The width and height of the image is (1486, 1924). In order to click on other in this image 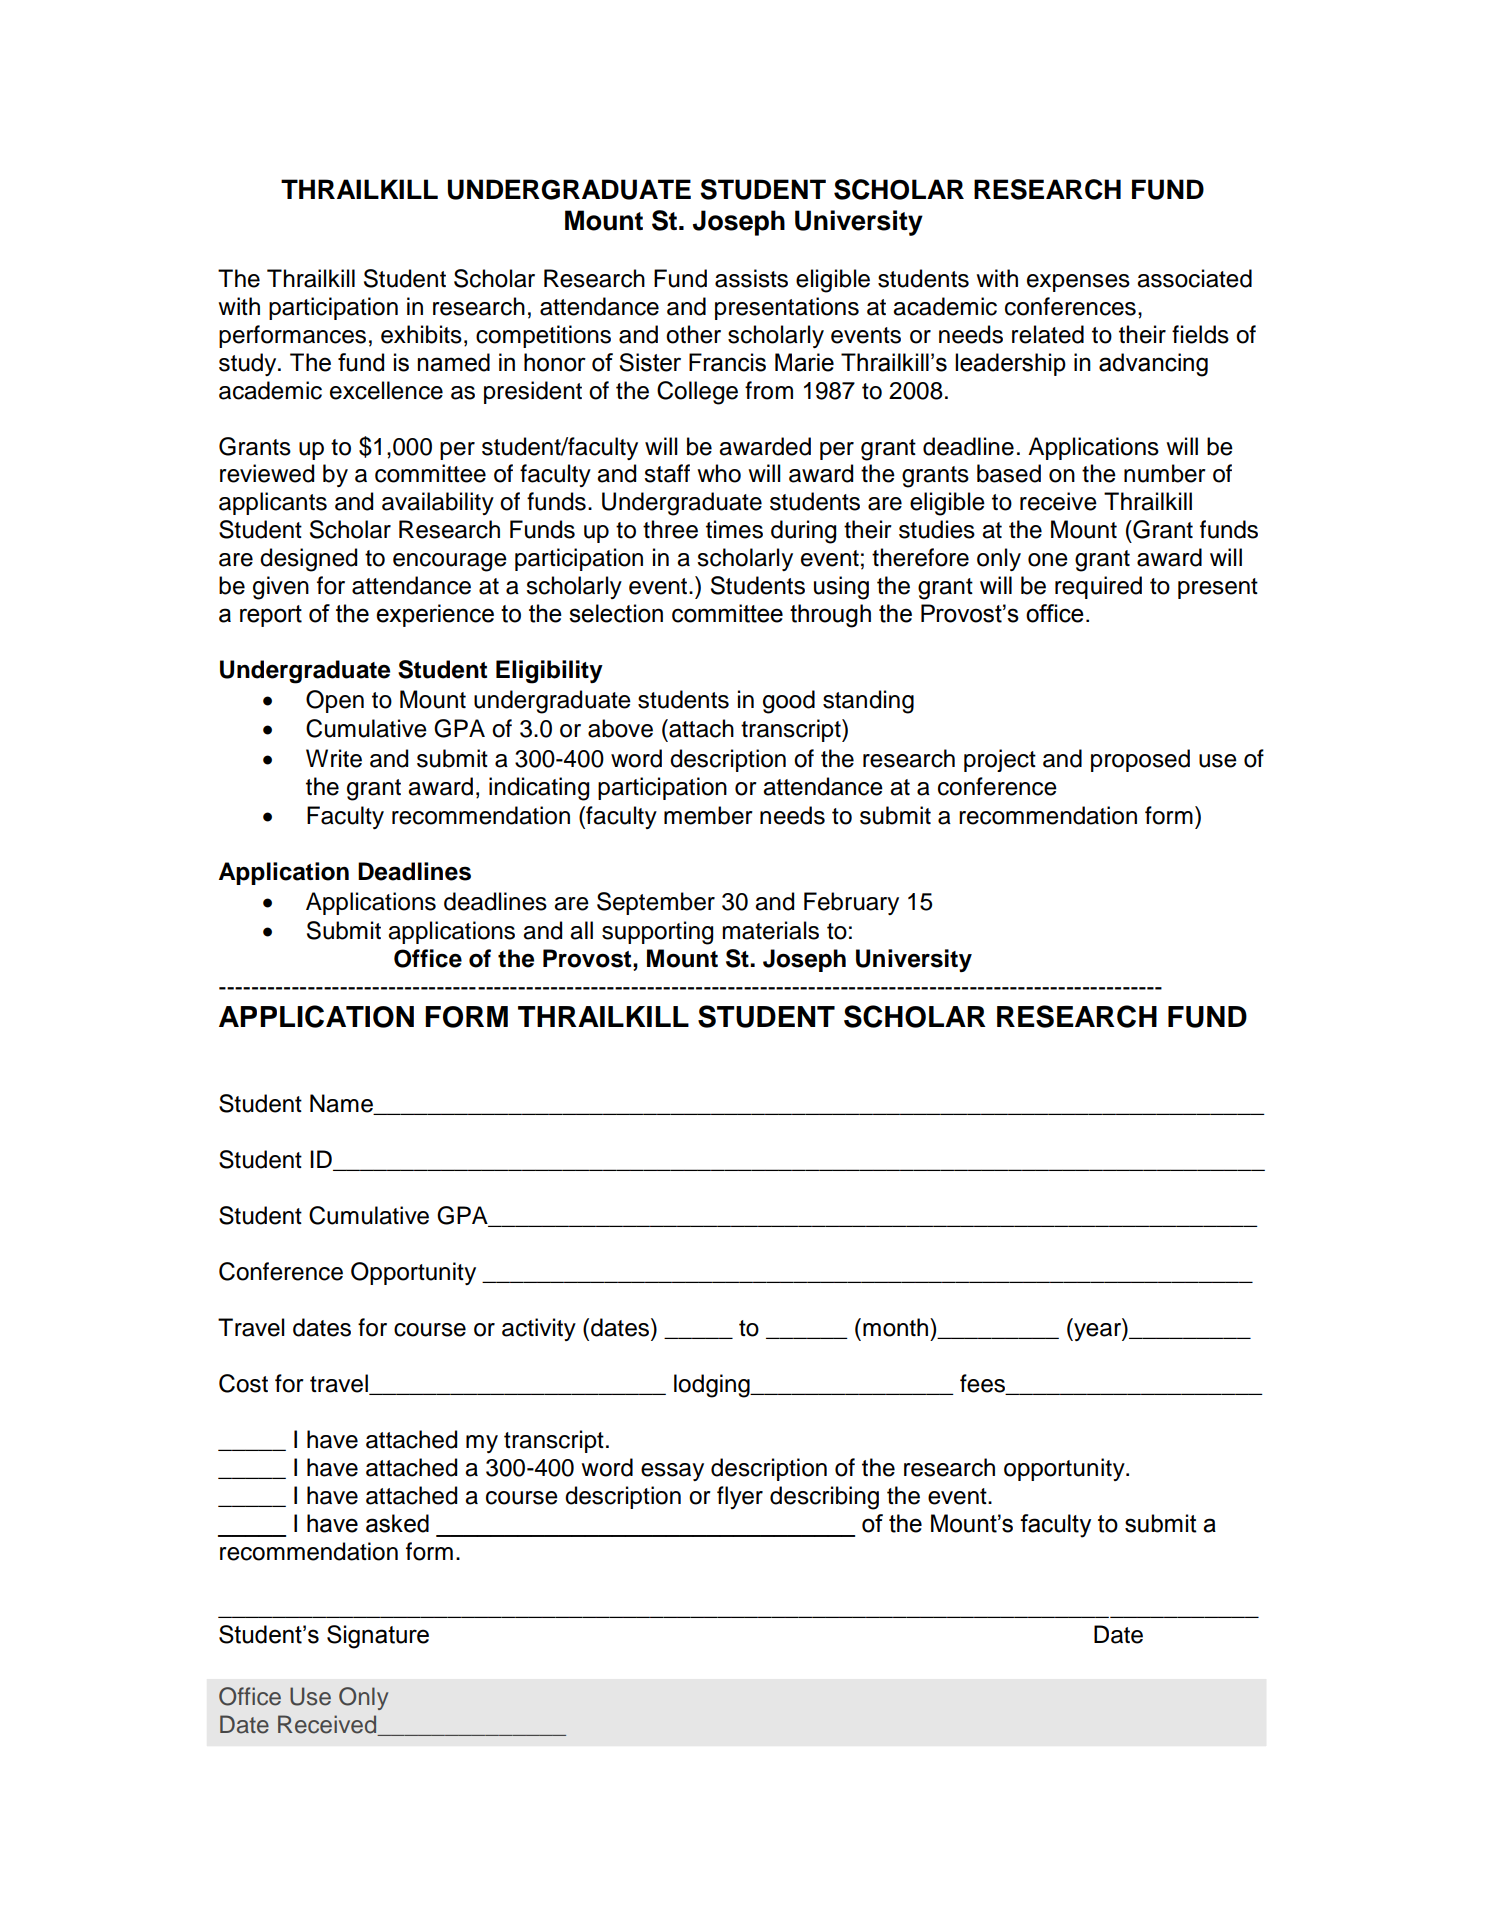, I will do `click(693, 334)`.
